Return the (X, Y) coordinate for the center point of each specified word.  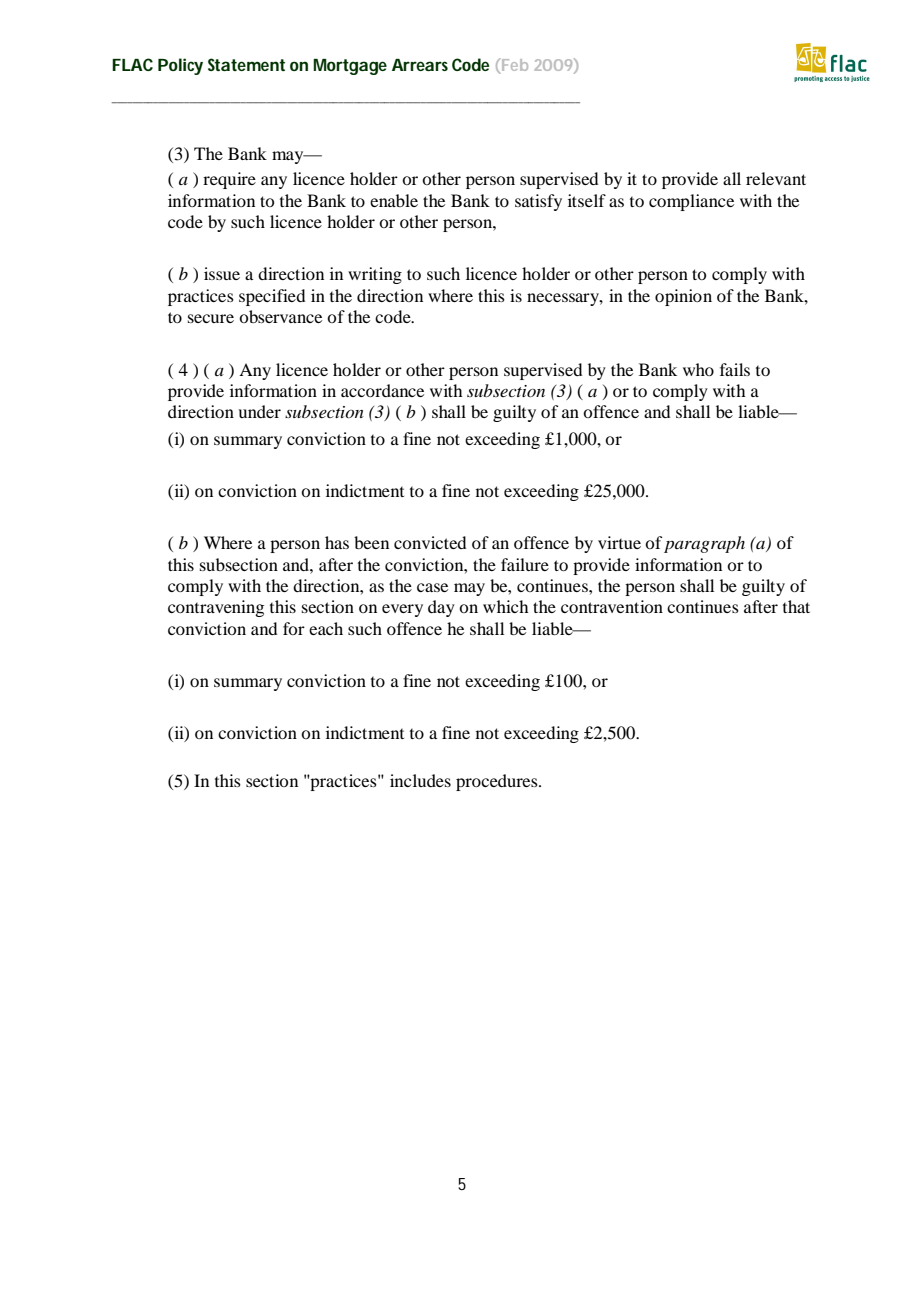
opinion (683, 297)
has (337, 542)
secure (211, 318)
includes (420, 780)
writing (375, 275)
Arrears (420, 65)
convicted (430, 542)
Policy (180, 66)
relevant (776, 178)
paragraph (704, 544)
